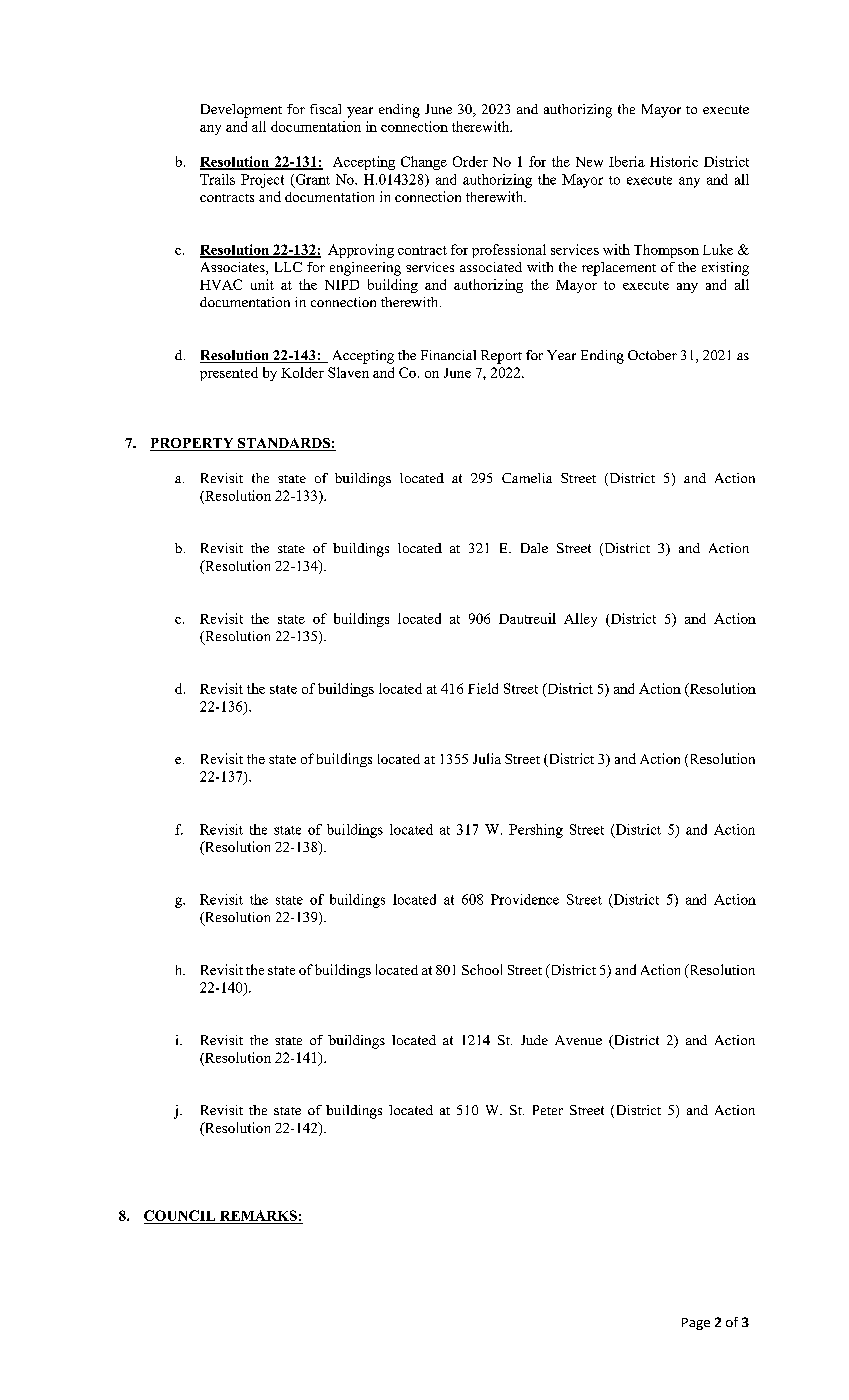  What do you see at coordinates (534, 1040) in the screenshot?
I see `Jude` at bounding box center [534, 1040].
